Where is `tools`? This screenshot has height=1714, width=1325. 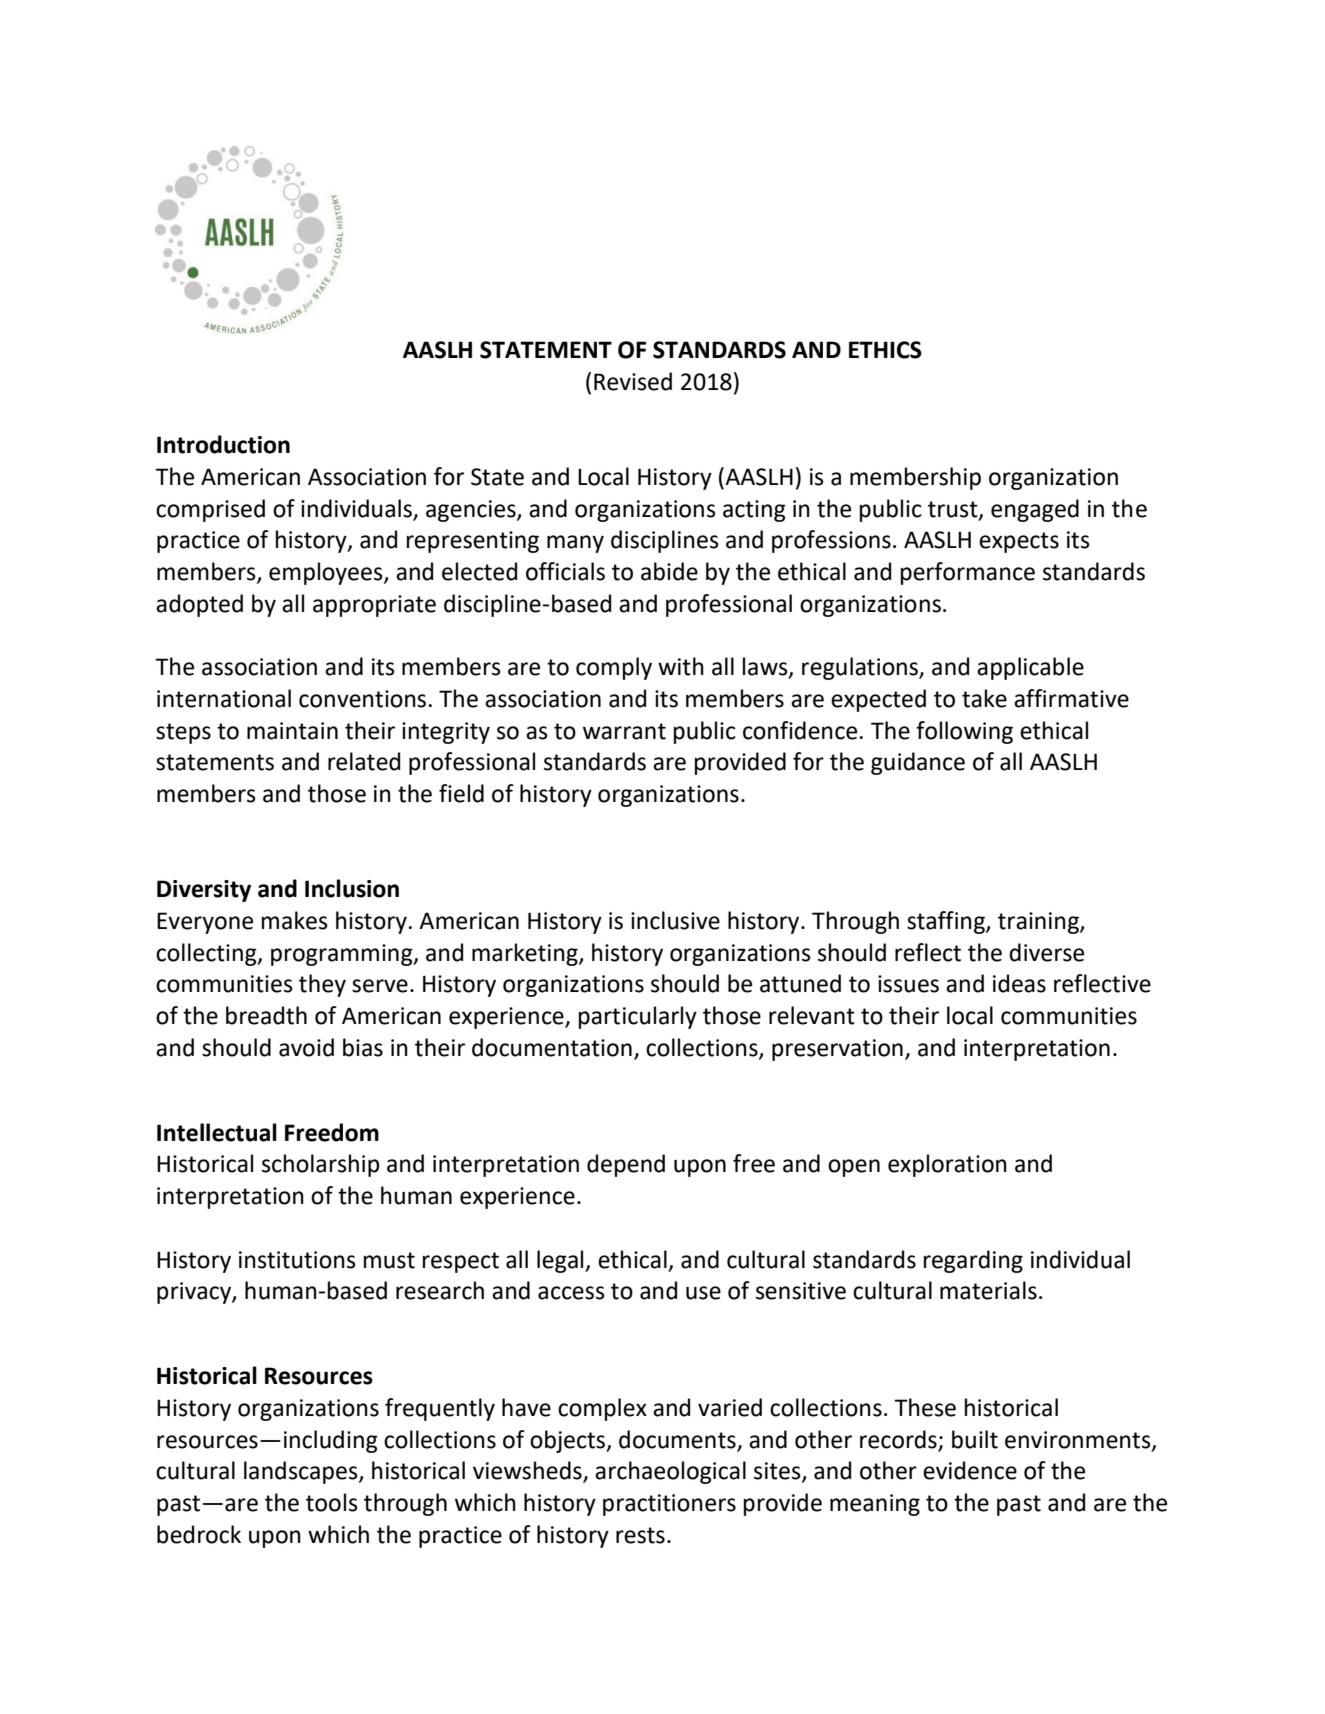 tools is located at coordinates (332, 1502).
